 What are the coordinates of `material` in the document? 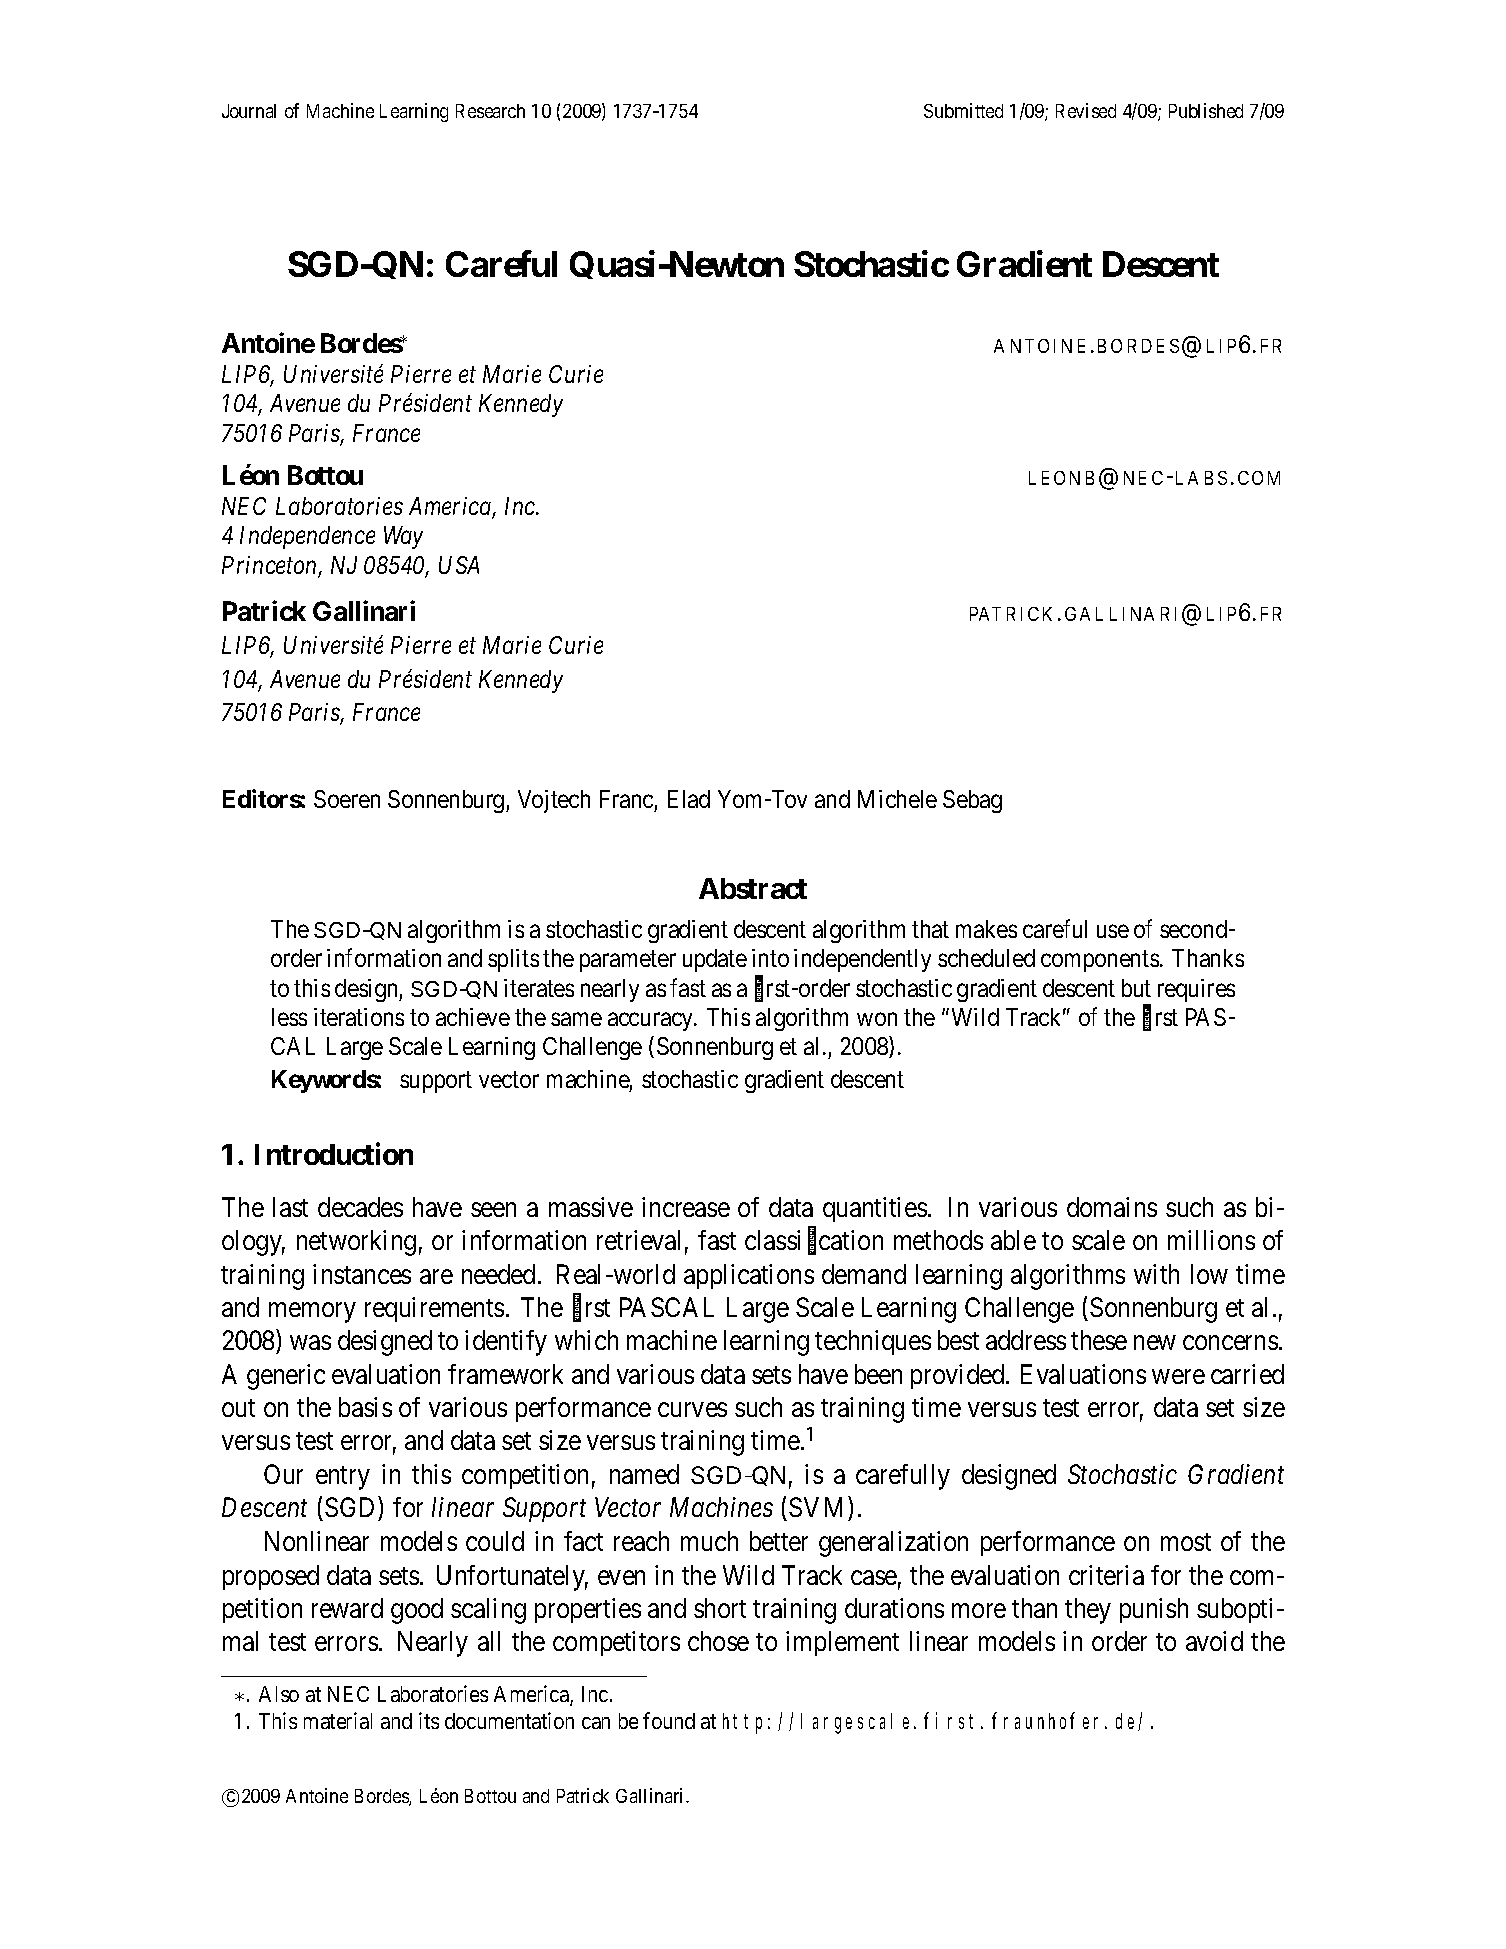 It's located at (338, 1720).
